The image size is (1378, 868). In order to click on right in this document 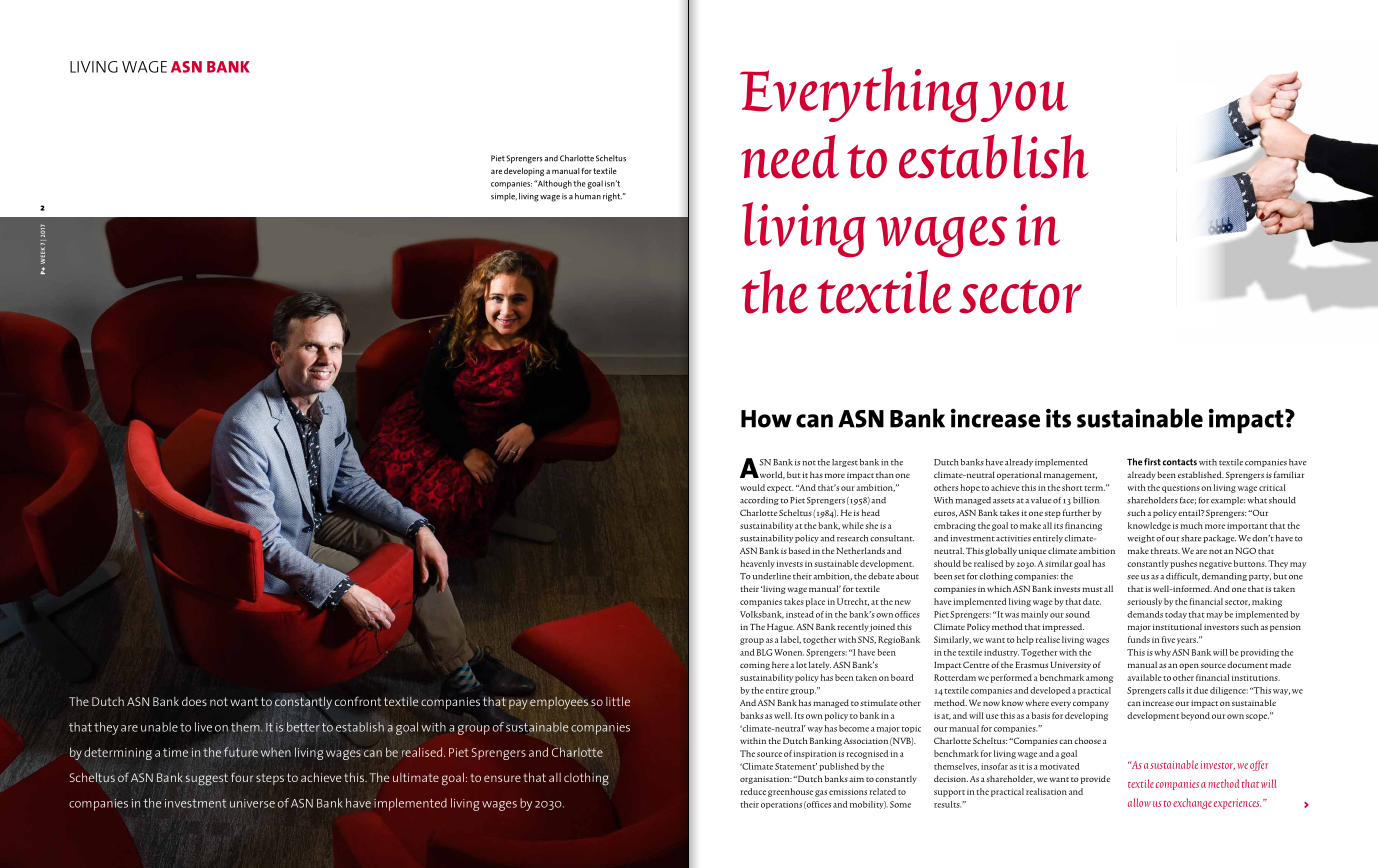, I will do `click(612, 197)`.
